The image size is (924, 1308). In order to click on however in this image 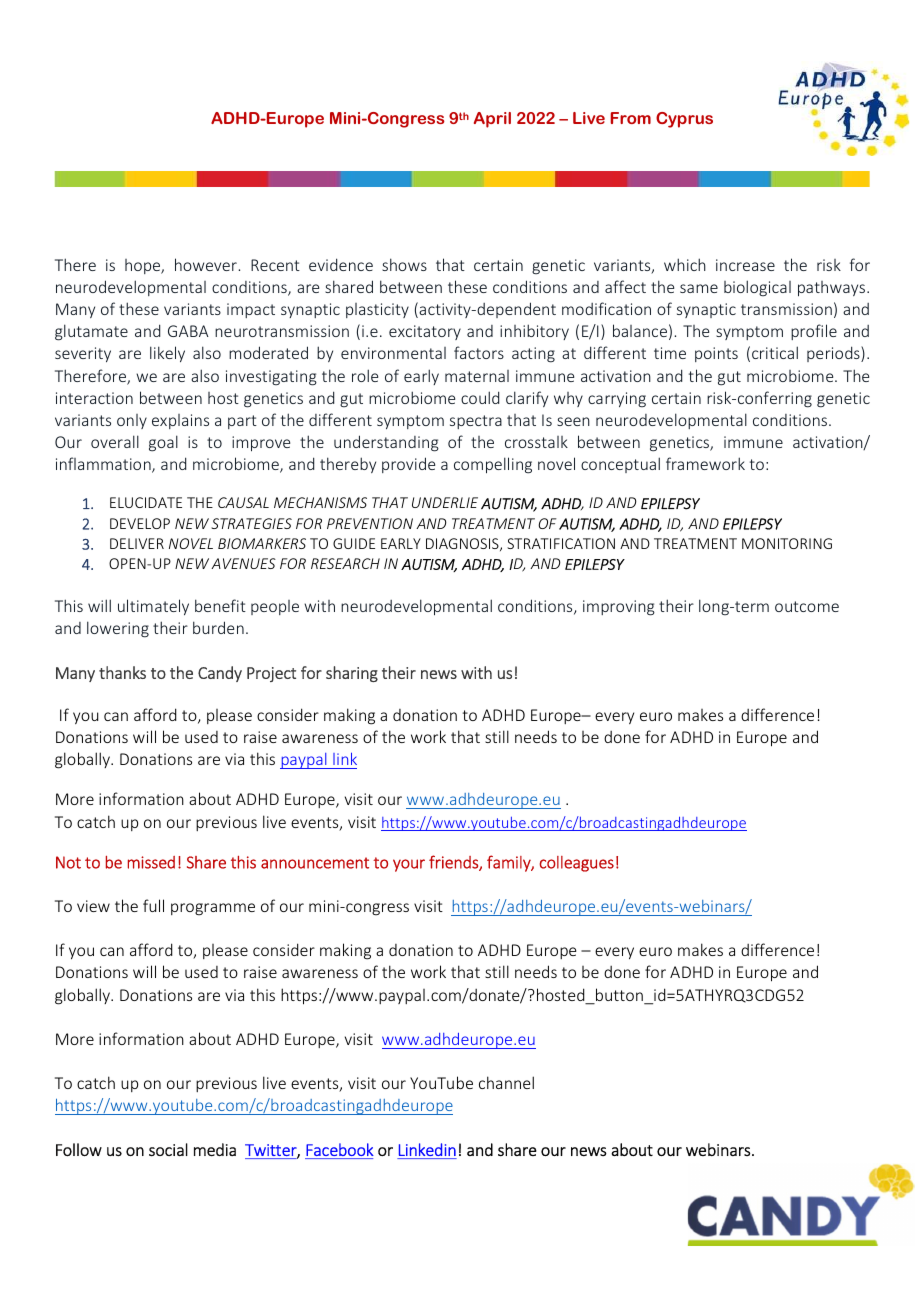, I will do `click(207, 264)`.
